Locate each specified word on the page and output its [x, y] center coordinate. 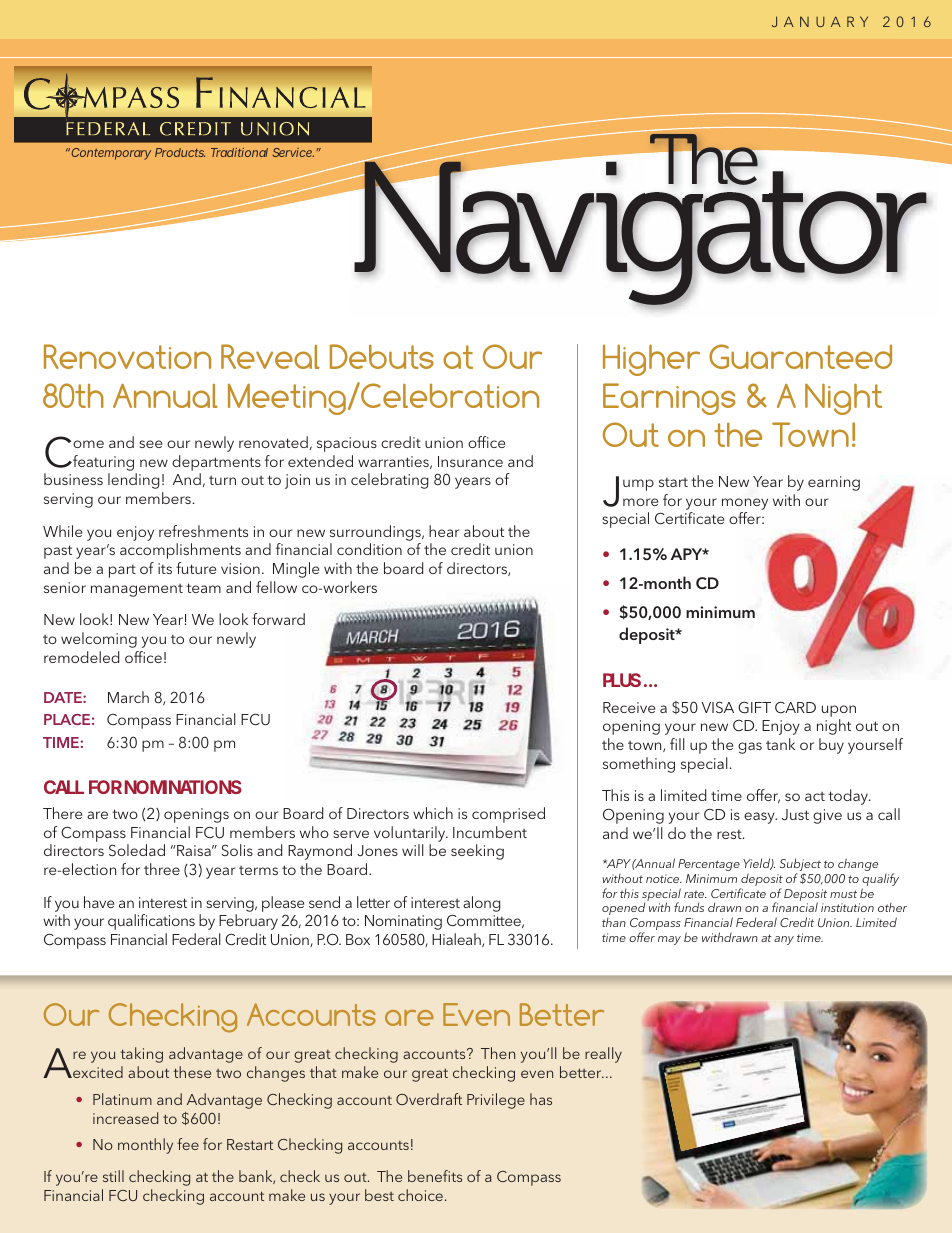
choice [420, 1195]
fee [188, 1144]
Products [180, 152]
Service [293, 152]
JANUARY [820, 21]
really [603, 1055]
